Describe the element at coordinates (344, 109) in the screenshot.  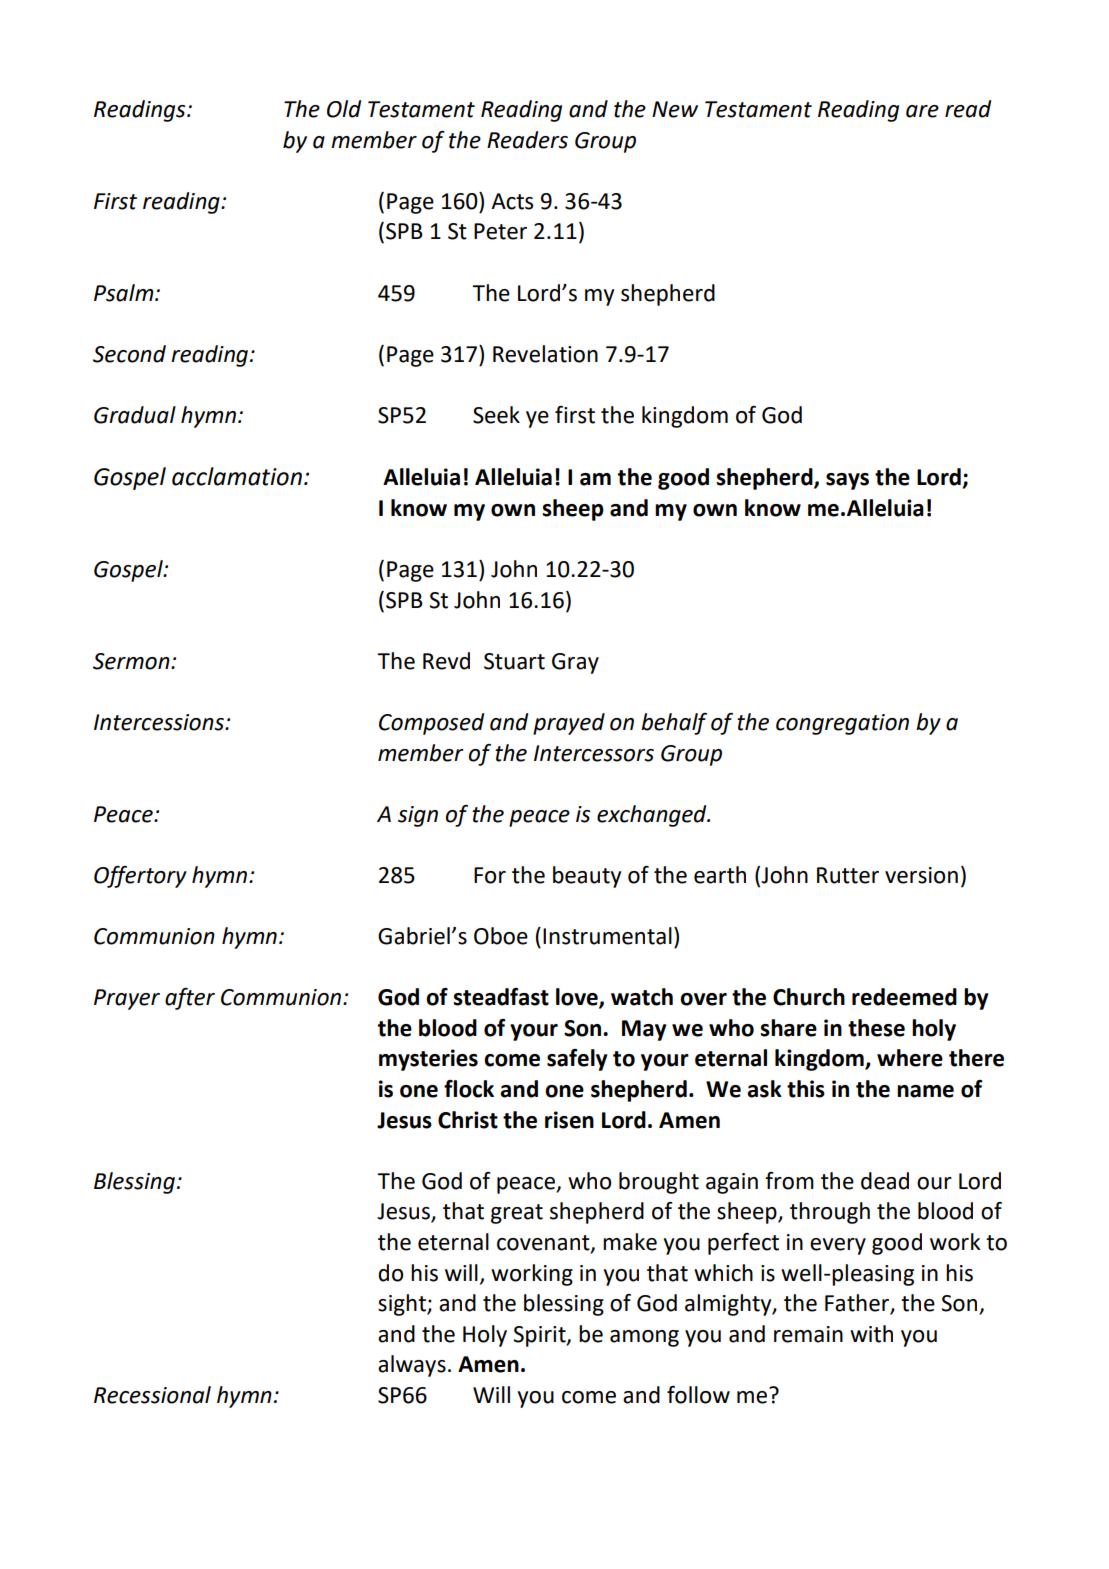
I see `Old` at that location.
